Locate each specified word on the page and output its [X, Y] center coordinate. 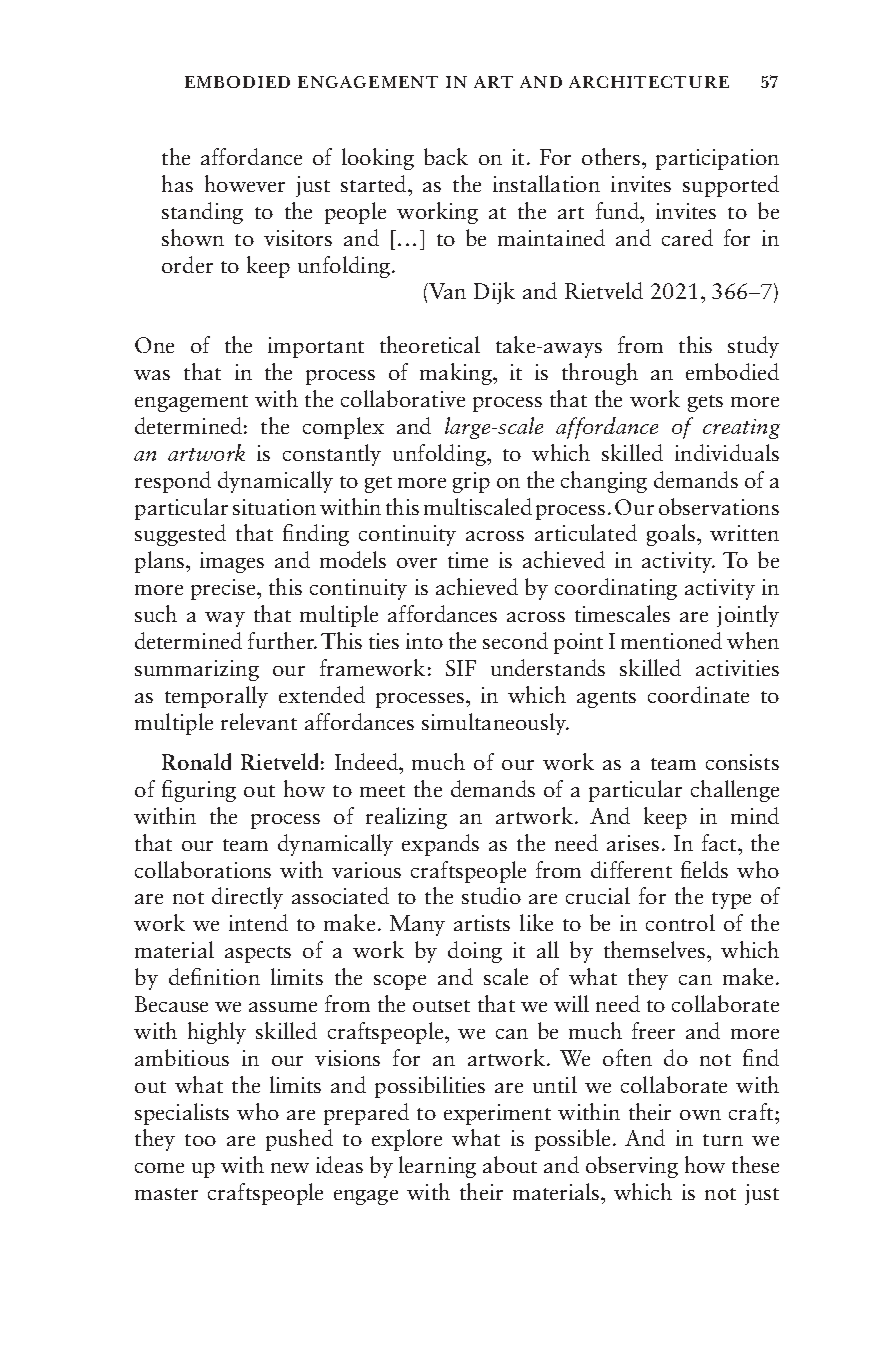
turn [723, 1140]
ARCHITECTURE [649, 82]
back [446, 156]
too [200, 1140]
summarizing [197, 670]
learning [437, 1167]
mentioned [671, 640]
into [424, 641]
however [245, 183]
